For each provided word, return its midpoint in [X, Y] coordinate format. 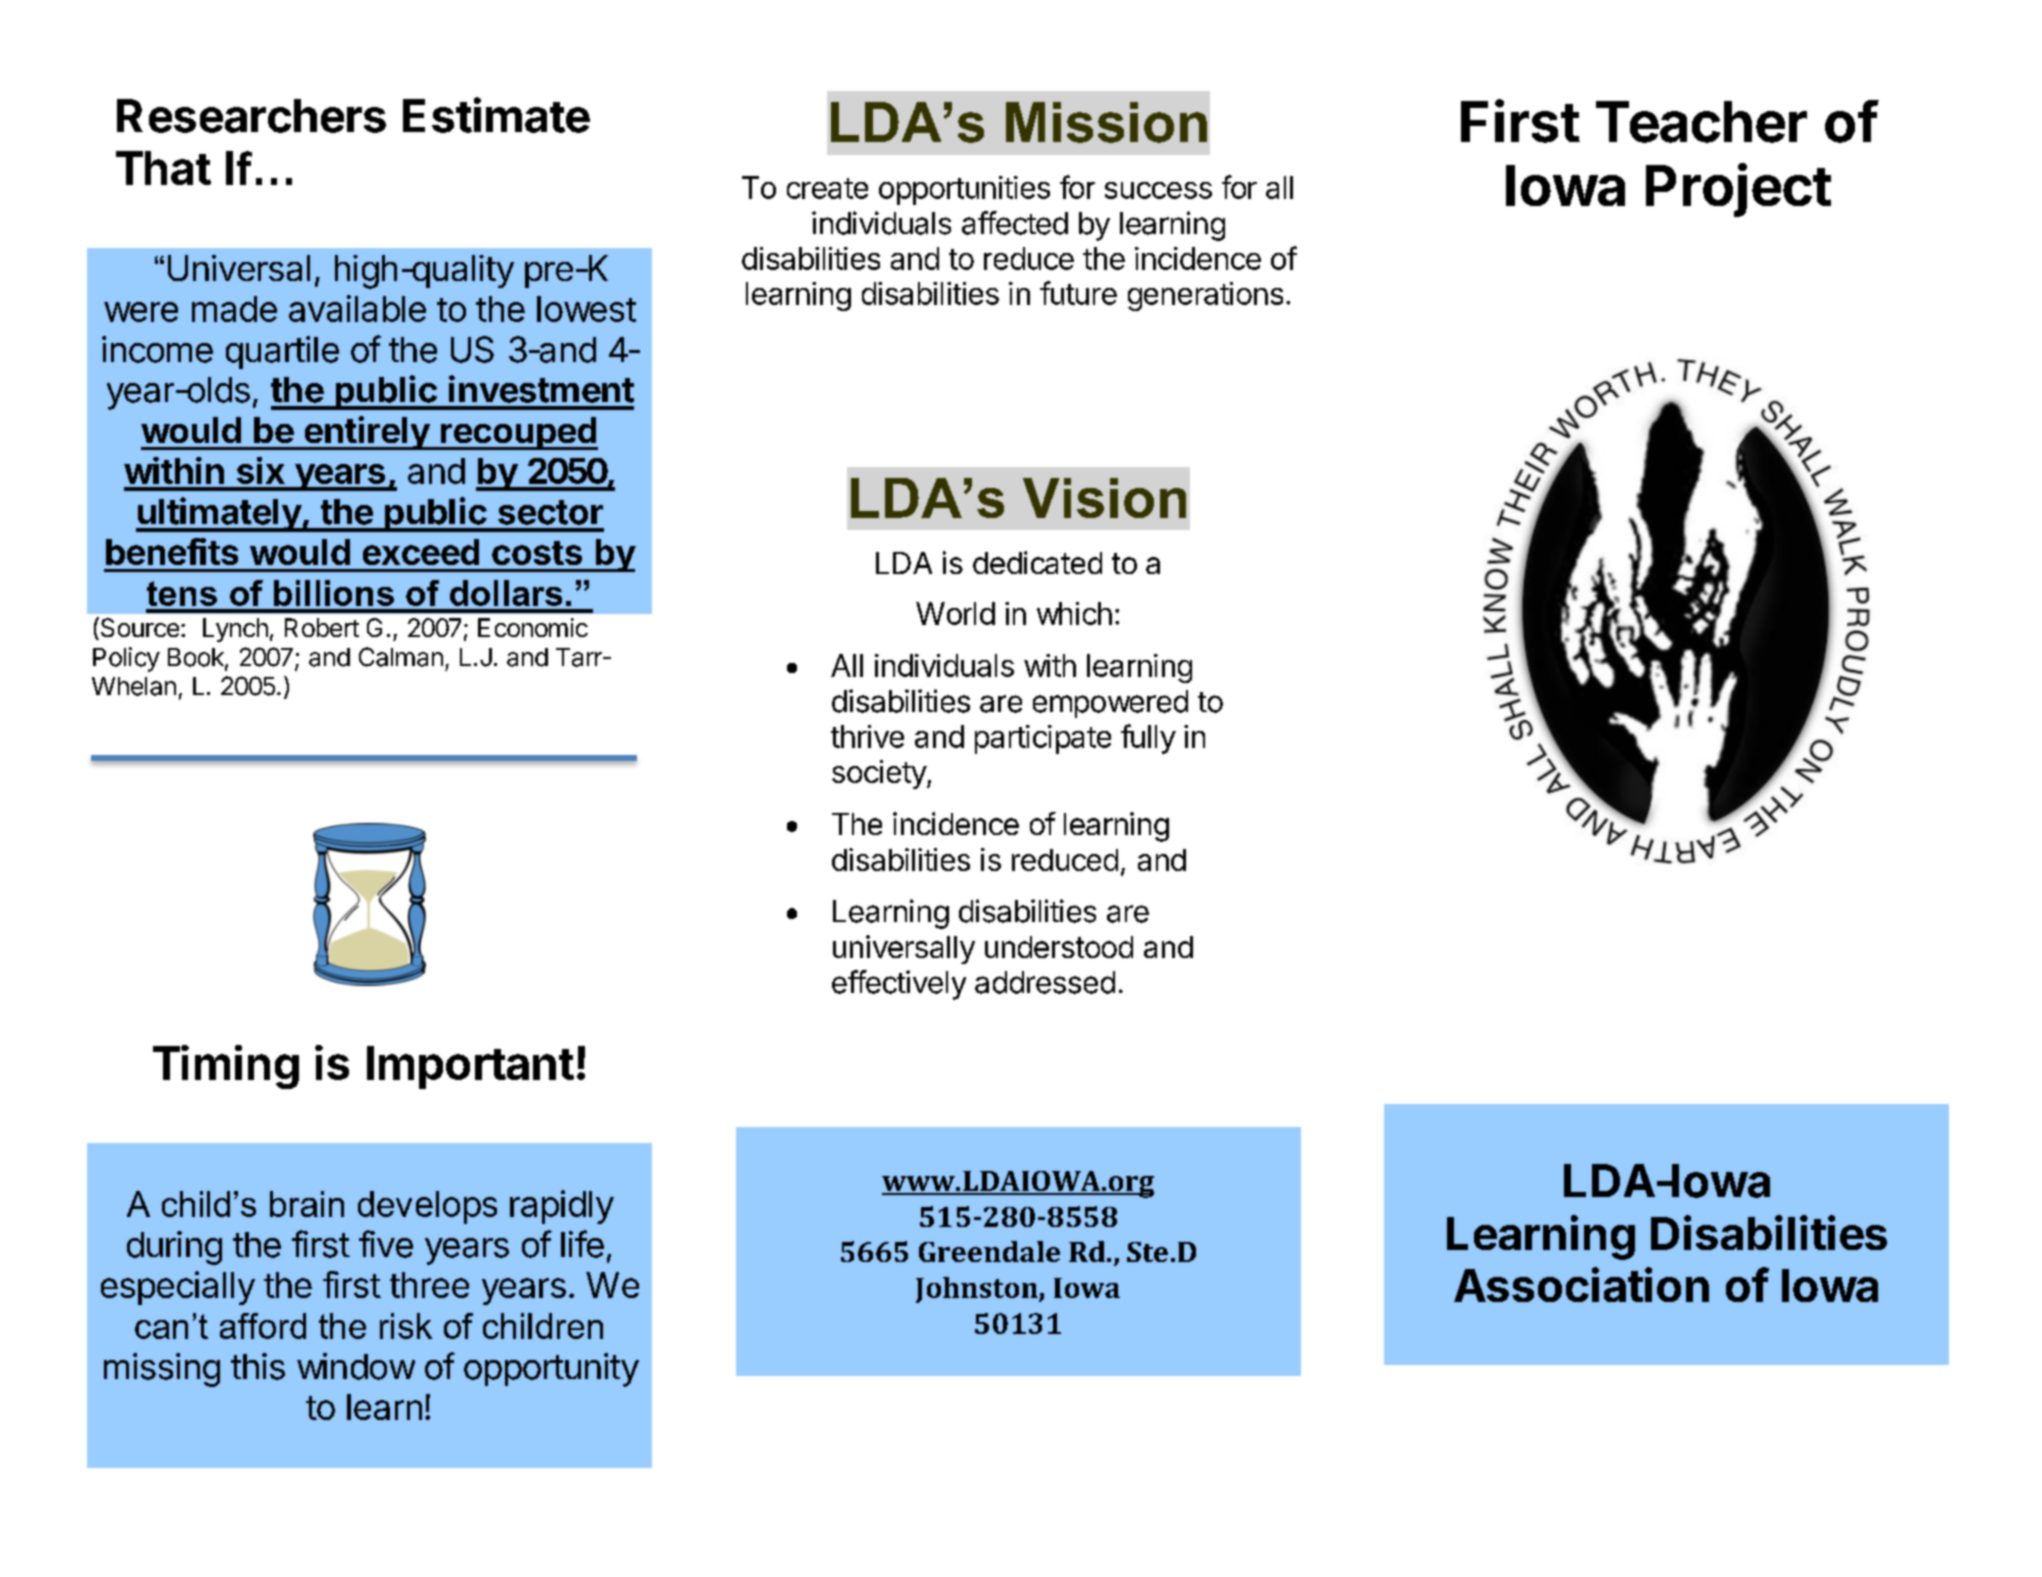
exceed [421, 552]
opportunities [964, 190]
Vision [1104, 498]
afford [263, 1326]
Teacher [1701, 122]
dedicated [1037, 562]
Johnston [978, 1290]
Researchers [251, 116]
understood [1059, 947]
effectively [899, 985]
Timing [226, 1067]
